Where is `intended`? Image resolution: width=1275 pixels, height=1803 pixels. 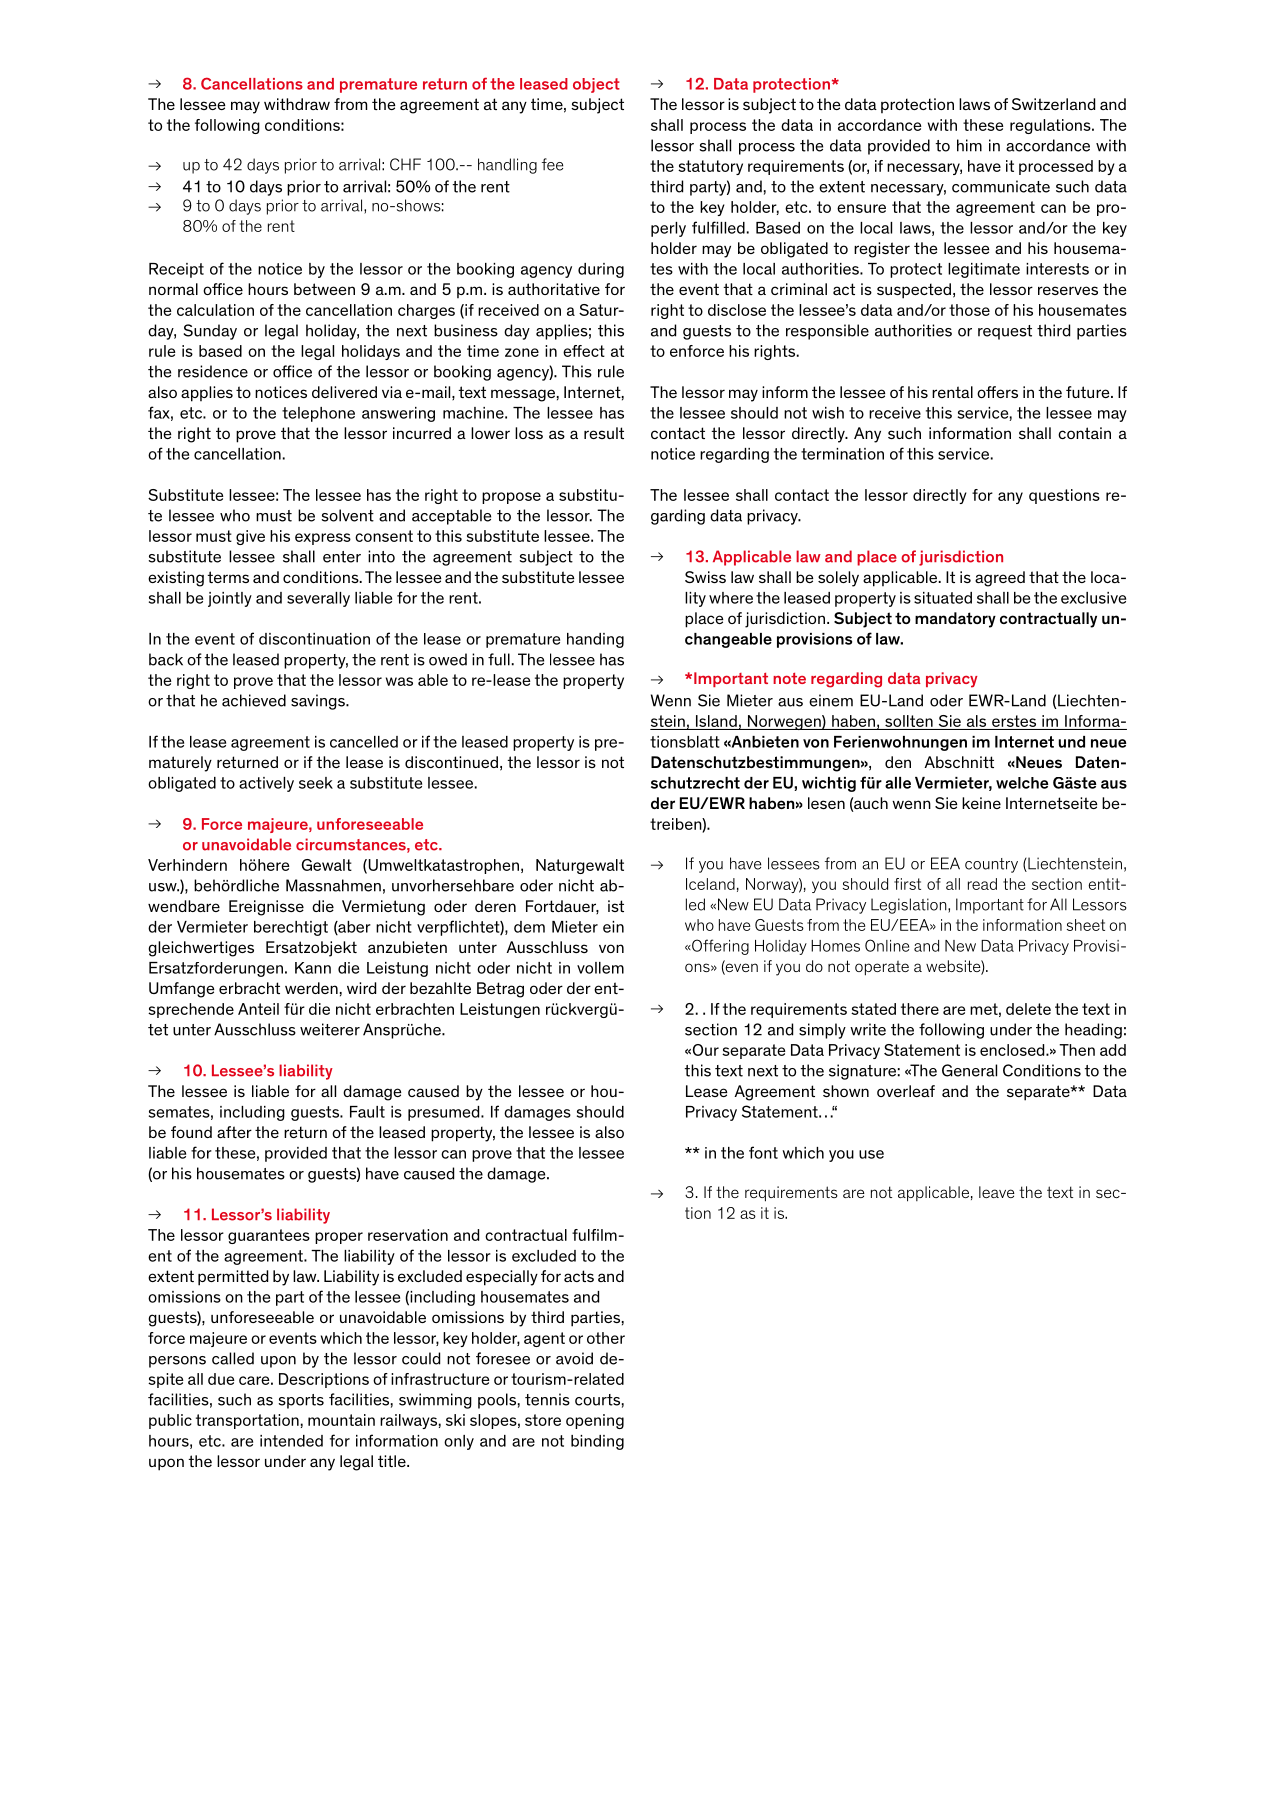 intended is located at coordinates (291, 1441).
